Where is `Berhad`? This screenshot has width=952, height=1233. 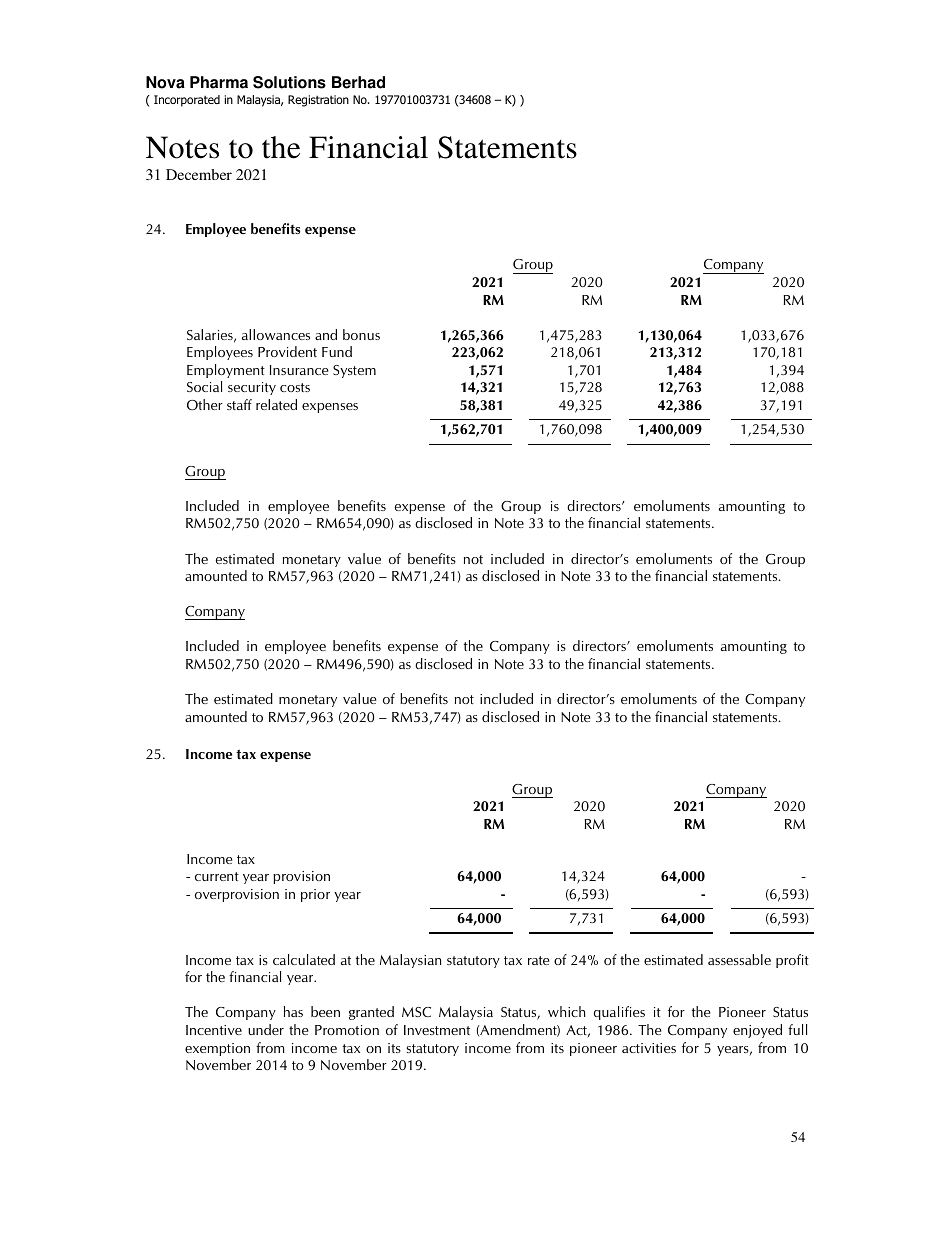
Berhad is located at coordinates (358, 82).
